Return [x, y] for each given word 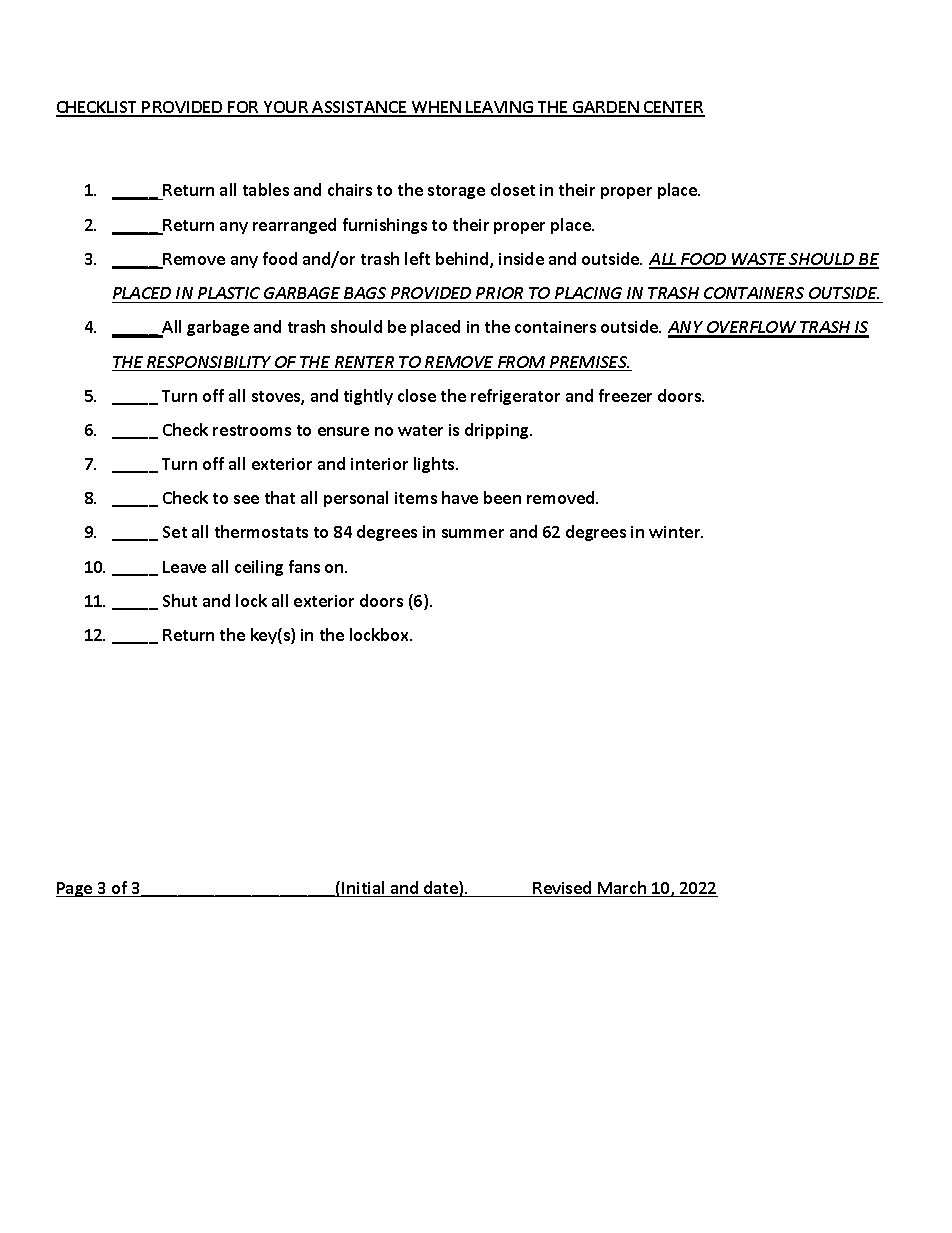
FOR [244, 108]
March [622, 889]
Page [75, 889]
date [441, 889]
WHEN [436, 108]
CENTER [673, 108]
